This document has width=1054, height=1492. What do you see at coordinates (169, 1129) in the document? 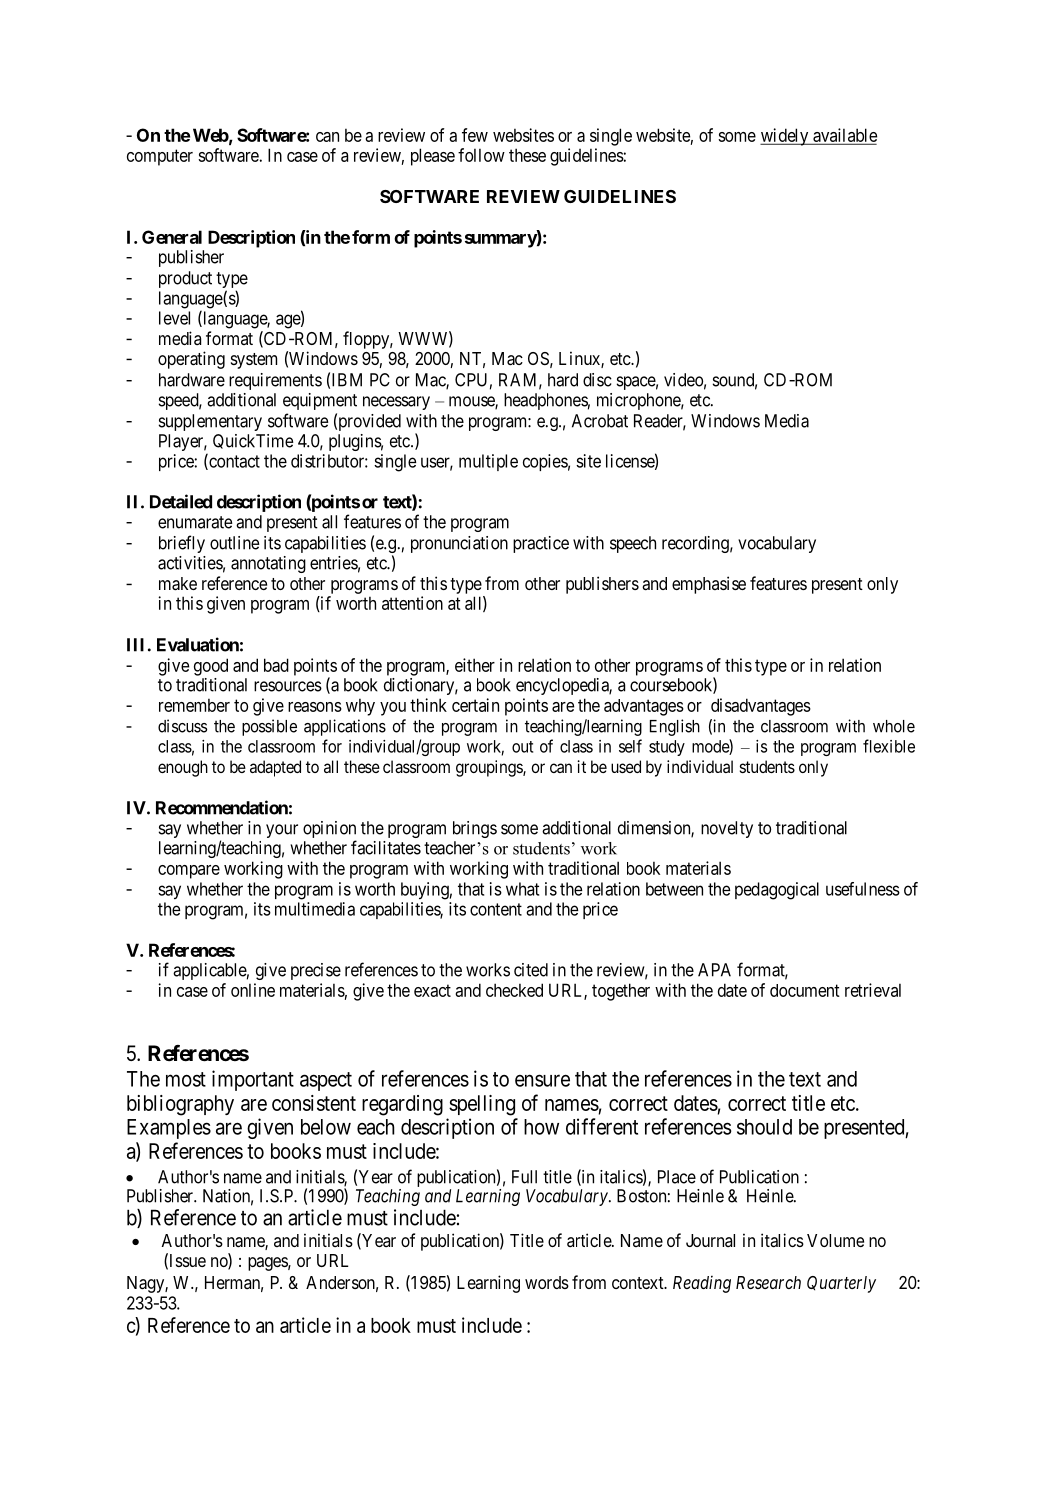
I see `Examples` at bounding box center [169, 1129].
